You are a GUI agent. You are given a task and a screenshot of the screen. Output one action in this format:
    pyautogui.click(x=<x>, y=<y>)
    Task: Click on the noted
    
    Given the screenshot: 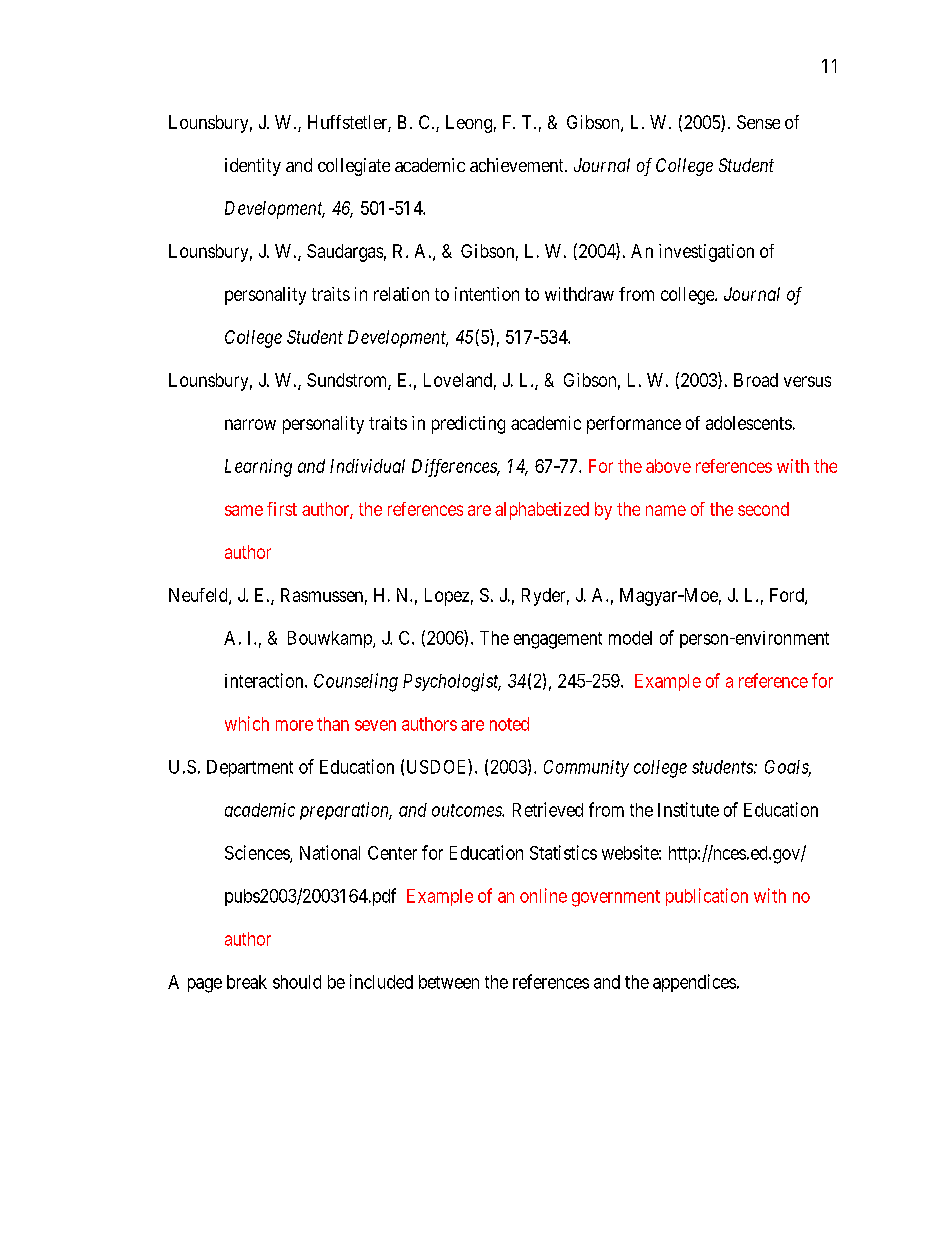 What is the action you would take?
    pyautogui.click(x=509, y=724)
